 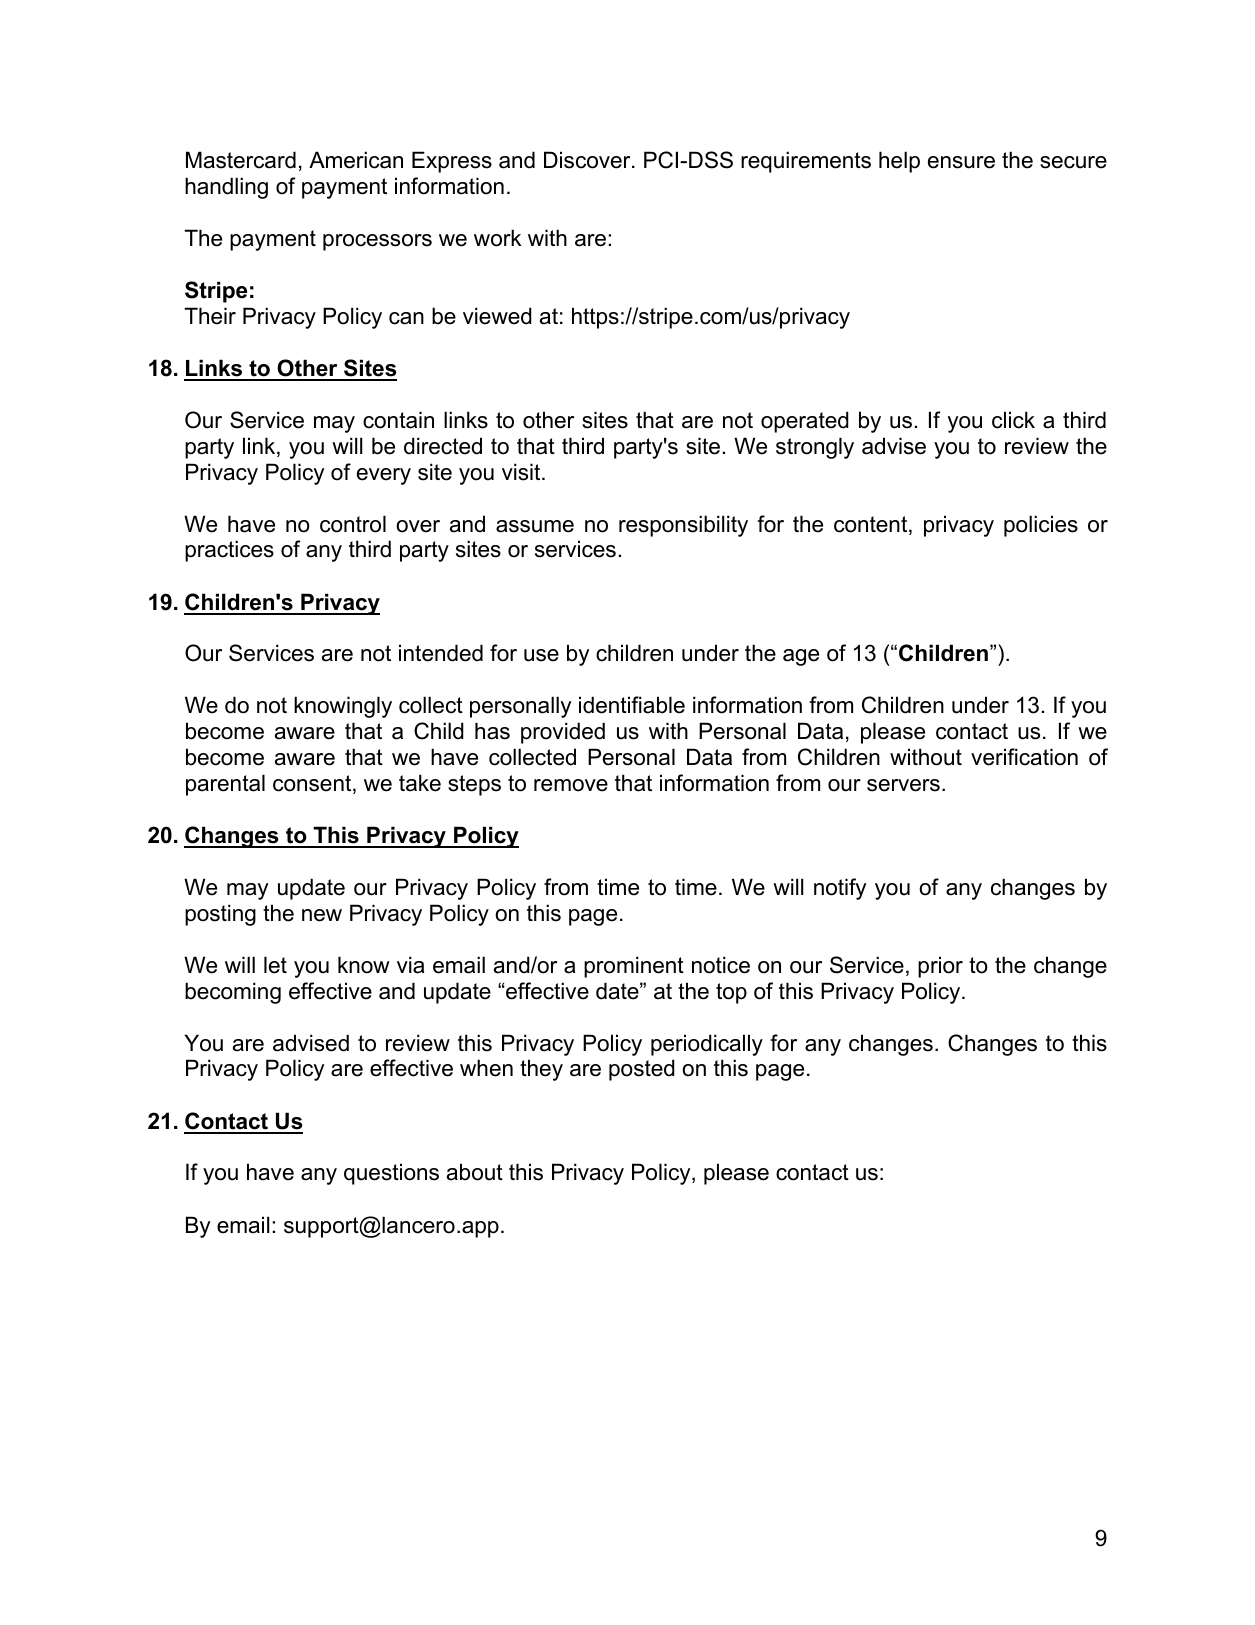 I want to click on questions, so click(x=391, y=1174).
